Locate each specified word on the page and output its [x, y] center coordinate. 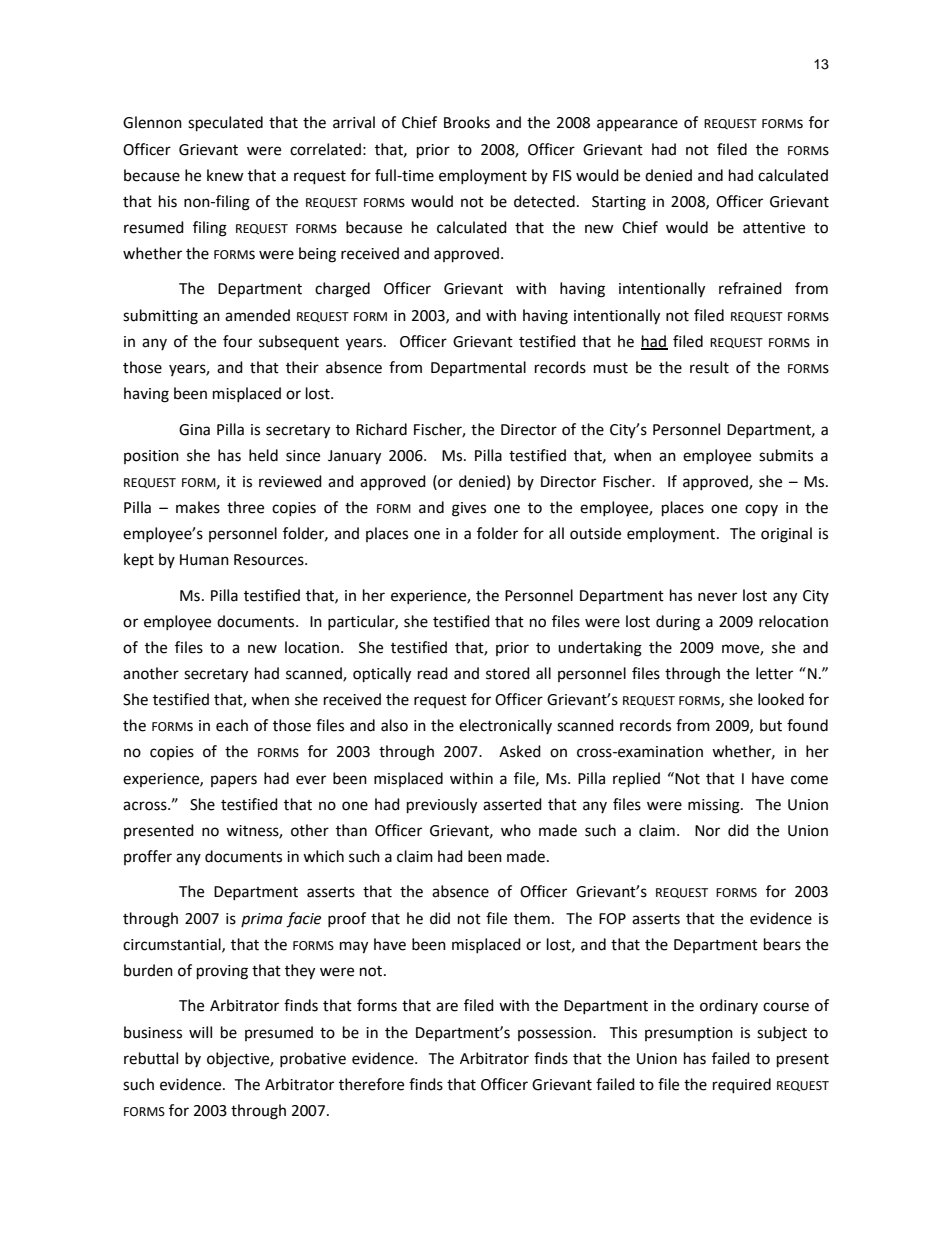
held [263, 455]
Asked [520, 751]
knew [225, 175]
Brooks [467, 122]
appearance [637, 125]
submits [786, 455]
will [200, 1032]
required [742, 1086]
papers [234, 781]
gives [469, 509]
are [447, 1007]
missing [715, 806]
